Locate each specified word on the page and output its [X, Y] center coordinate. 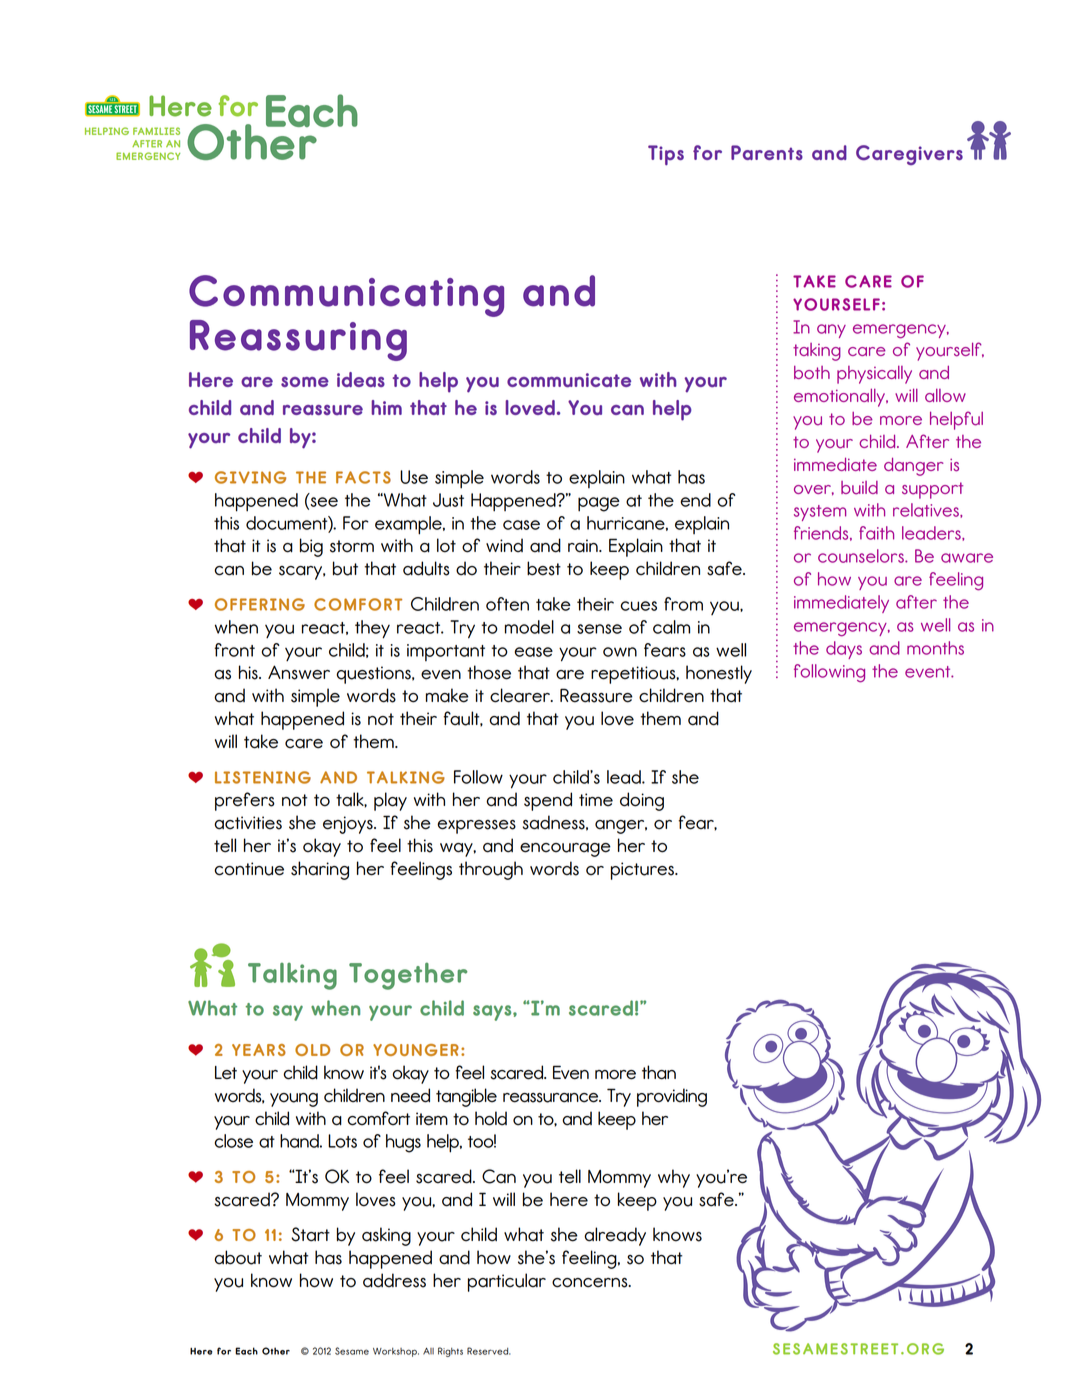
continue [249, 869]
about [238, 1257]
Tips [666, 155]
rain [584, 546]
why [674, 1178]
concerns [591, 1283]
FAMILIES [156, 131]
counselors [862, 556]
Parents [767, 152]
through [491, 870]
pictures [643, 871]
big [311, 547]
